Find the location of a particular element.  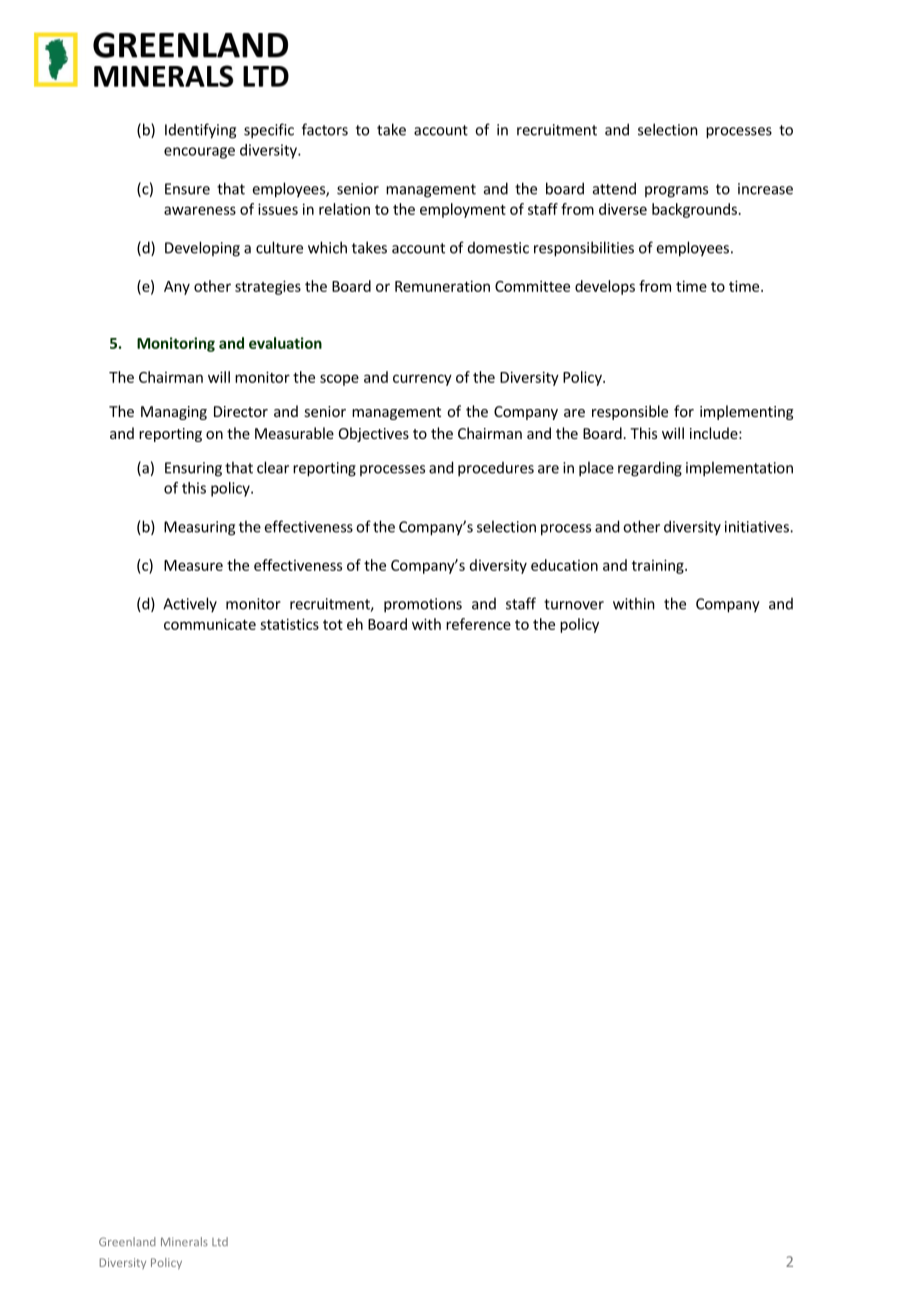

programs is located at coordinates (676, 192).
